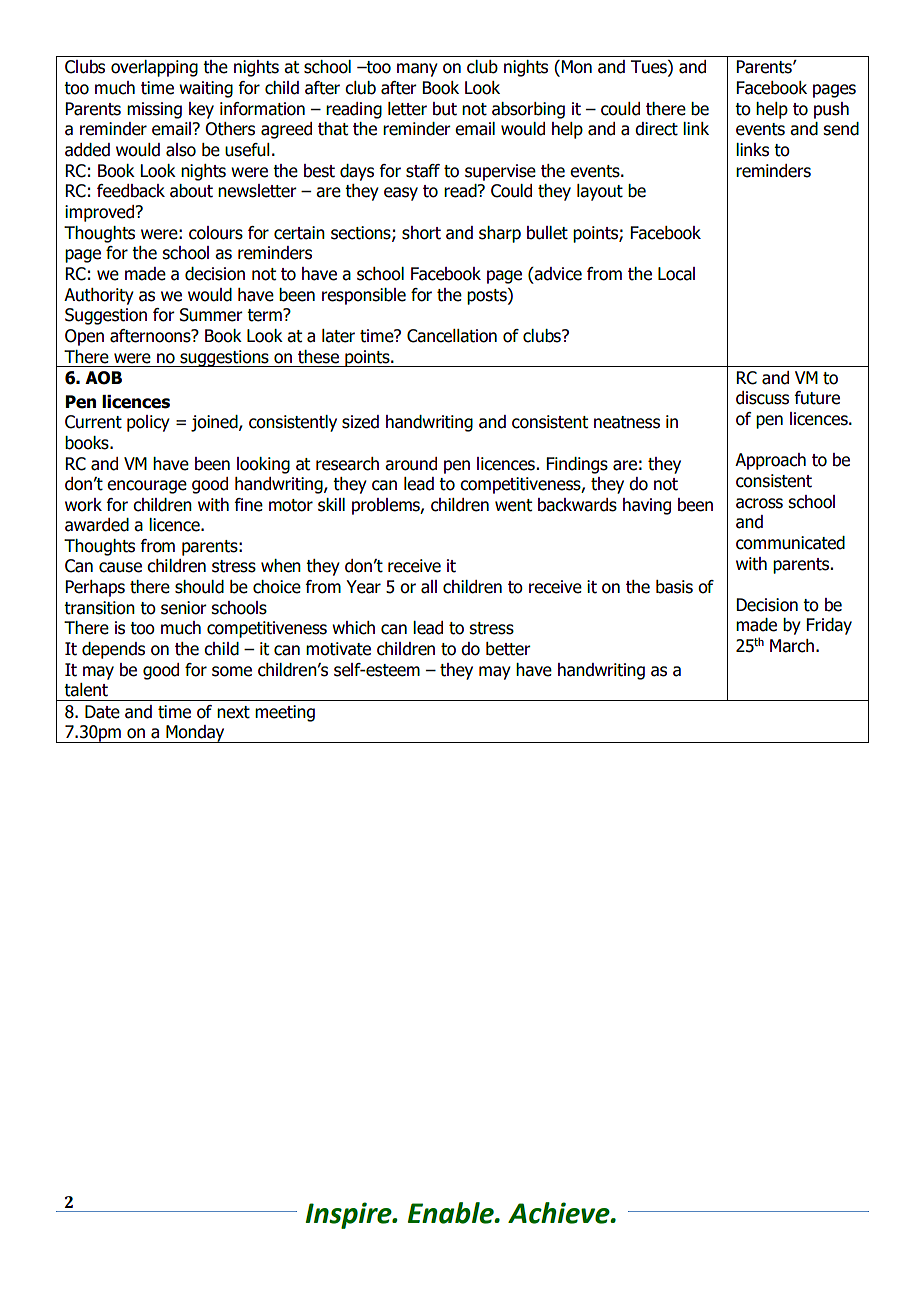 This page has height=1308, width=924. What do you see at coordinates (195, 734) in the page?
I see `Monday` at bounding box center [195, 734].
